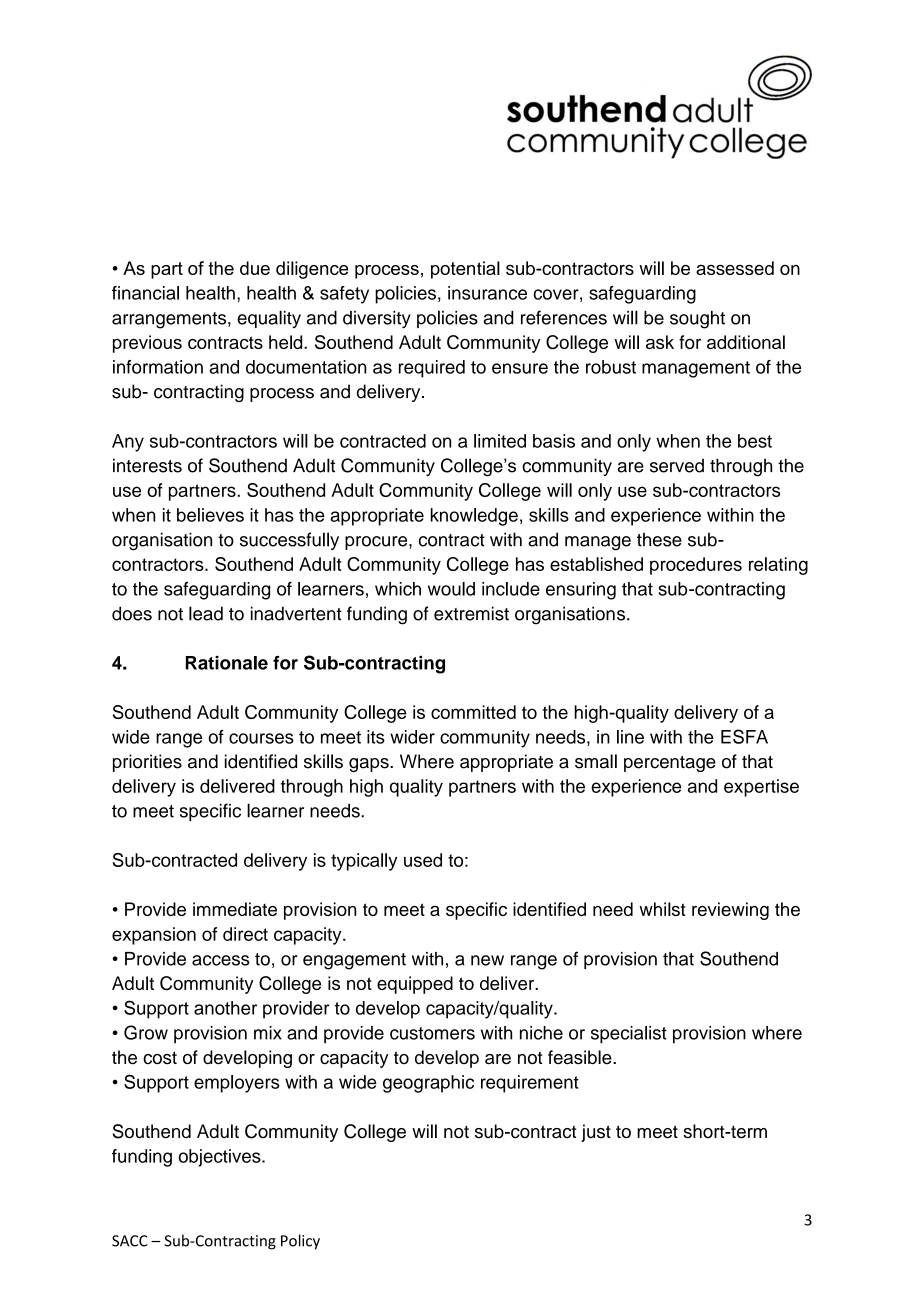 The image size is (924, 1308). What do you see at coordinates (596, 1133) in the document?
I see `just` at bounding box center [596, 1133].
